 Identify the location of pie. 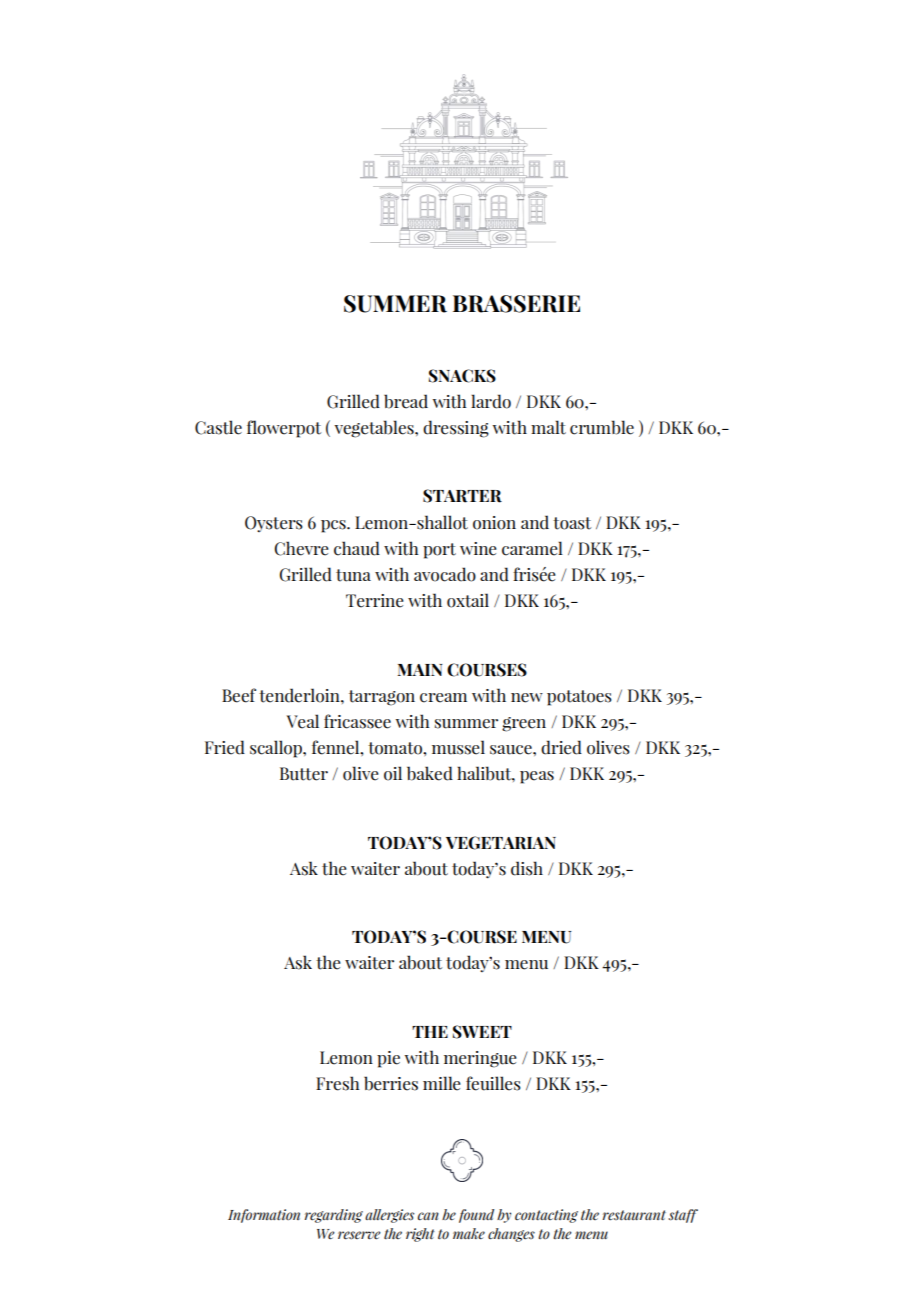
(388, 1059).
